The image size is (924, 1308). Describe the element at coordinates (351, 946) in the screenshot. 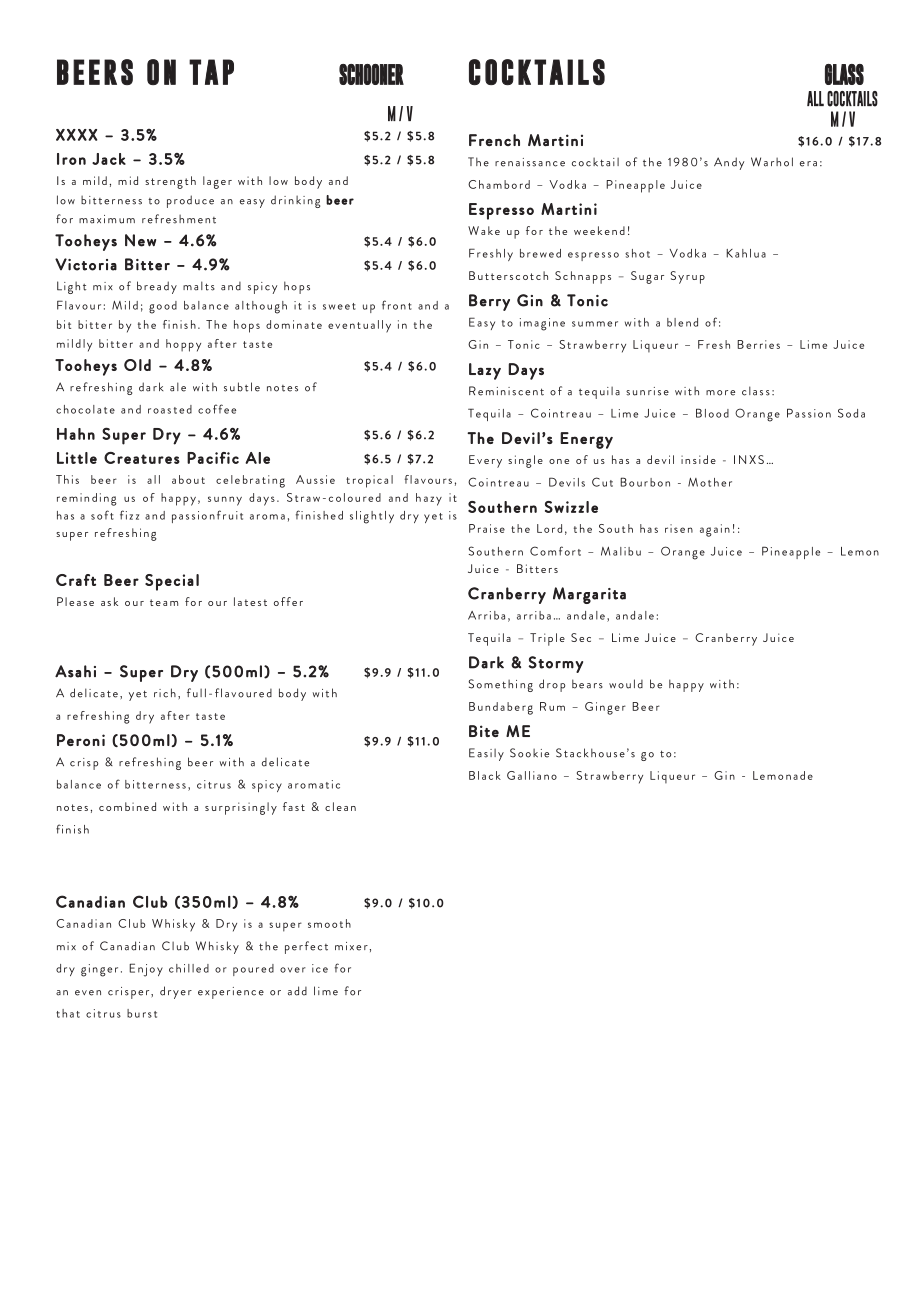

I see `mixer` at that location.
